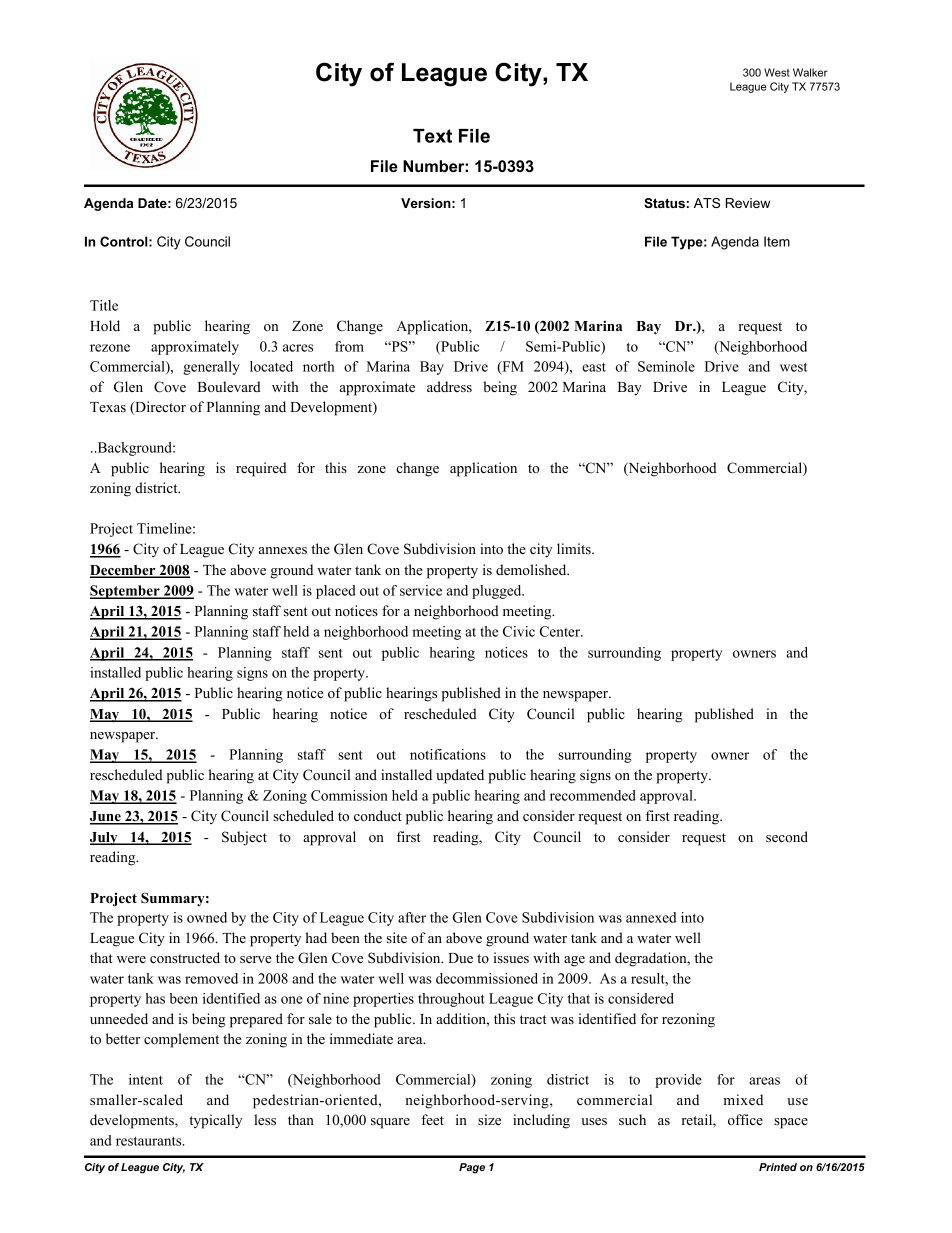  I want to click on second, so click(787, 836).
